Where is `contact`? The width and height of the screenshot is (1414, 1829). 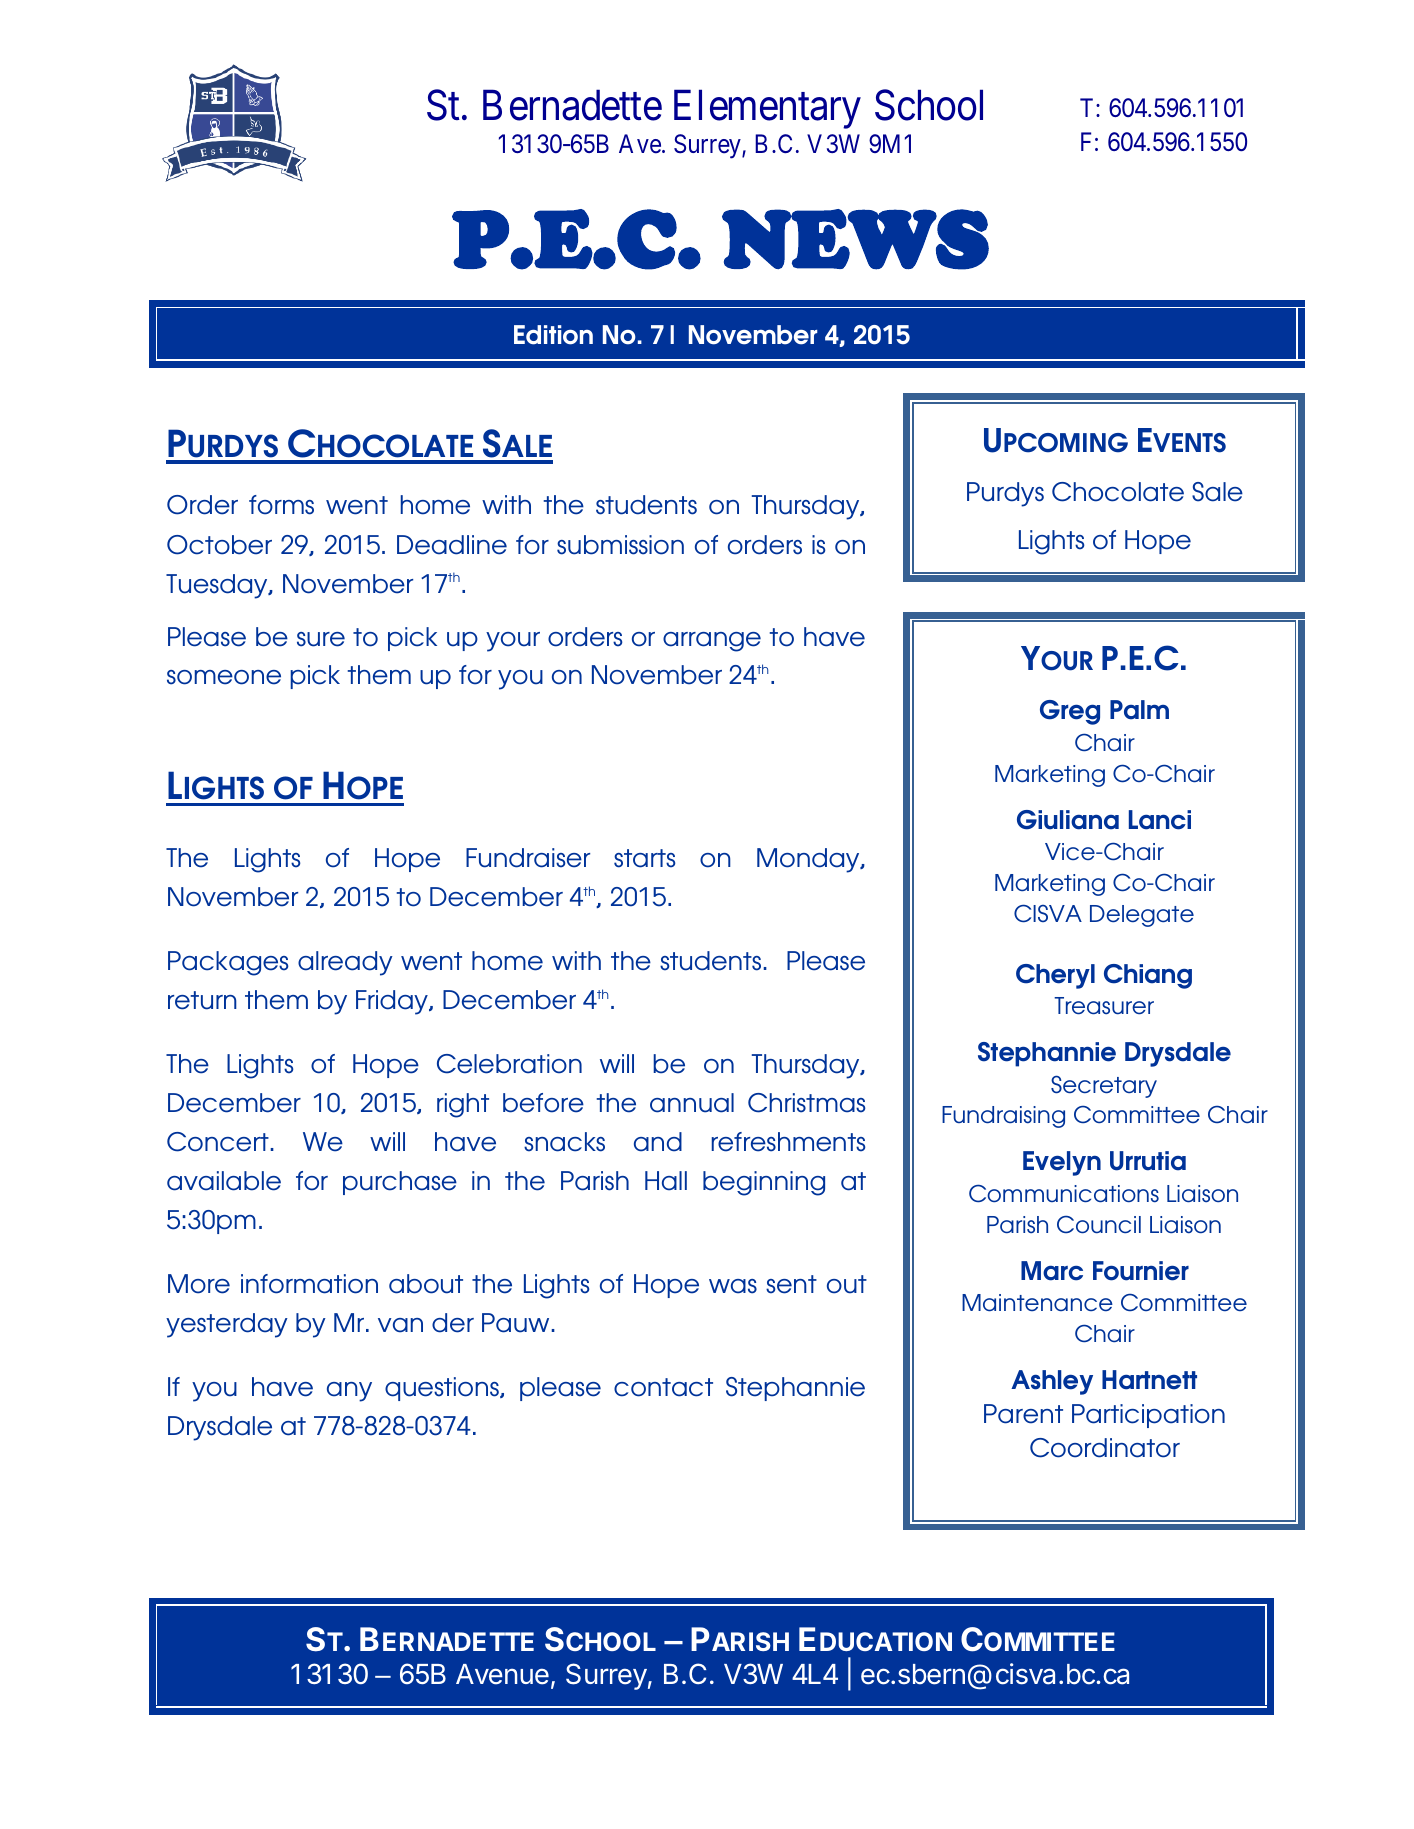 contact is located at coordinates (663, 1387).
